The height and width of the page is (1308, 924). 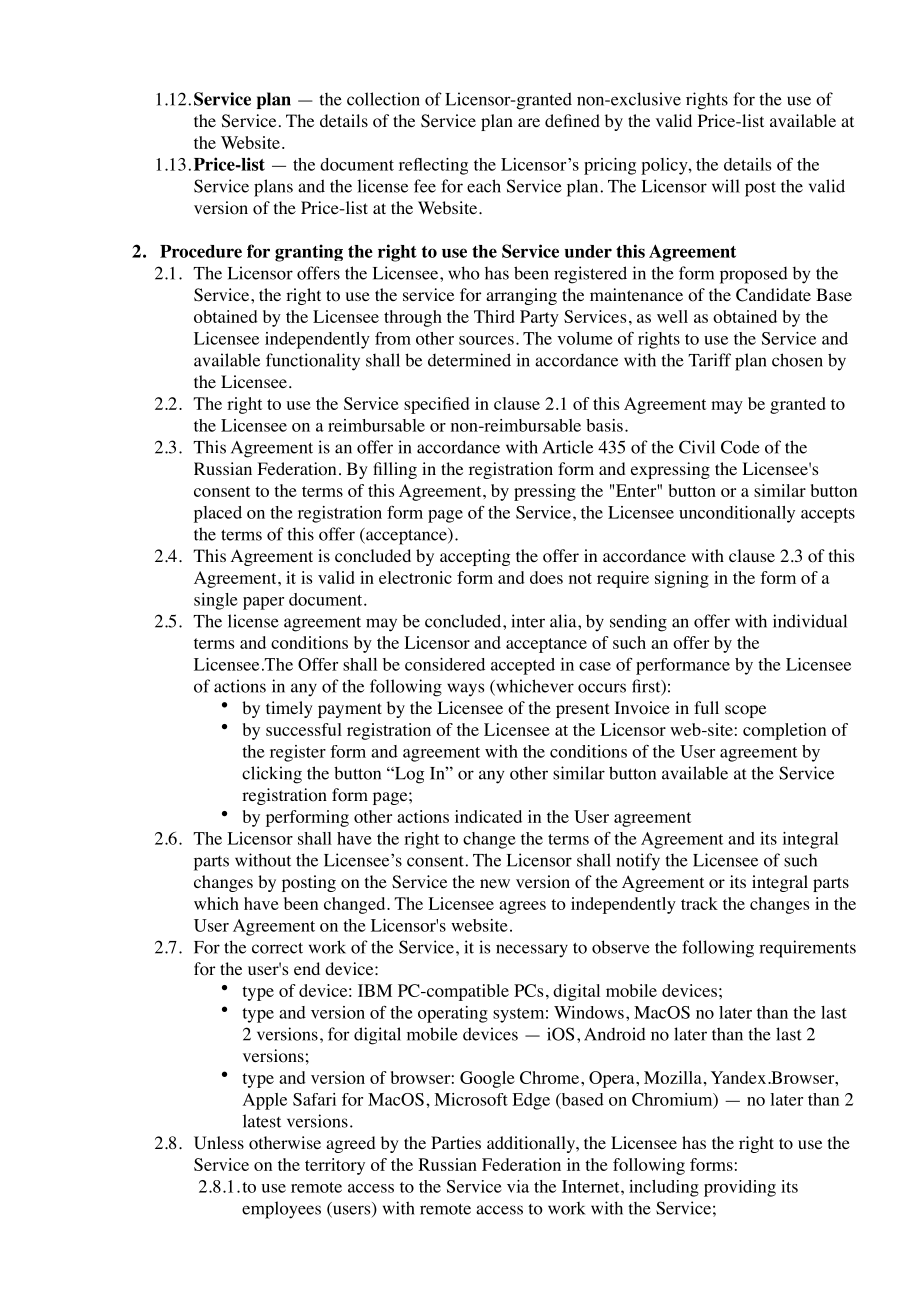 What do you see at coordinates (522, 907) in the page?
I see `agrees` at bounding box center [522, 907].
